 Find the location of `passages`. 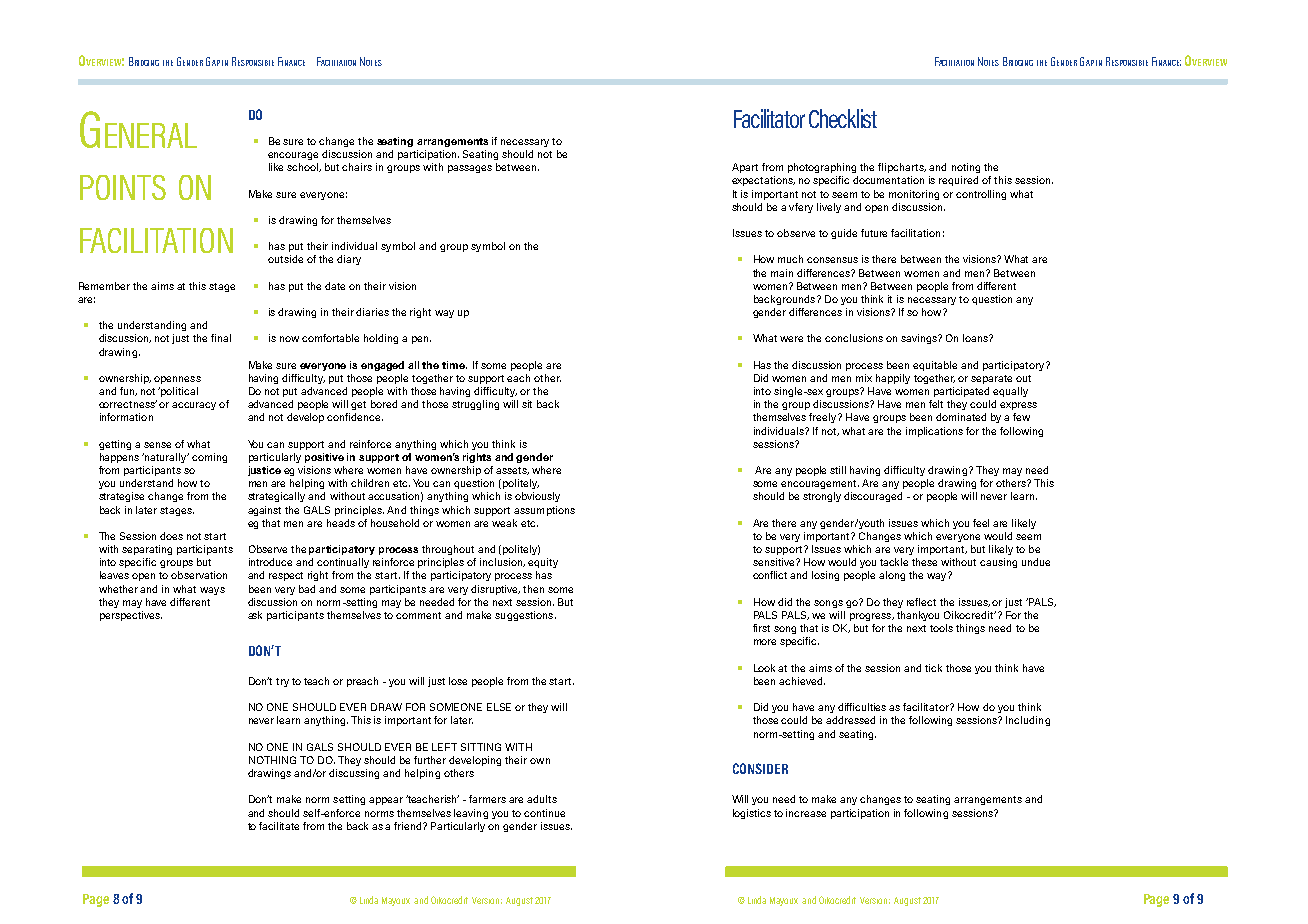

passages is located at coordinates (470, 169).
